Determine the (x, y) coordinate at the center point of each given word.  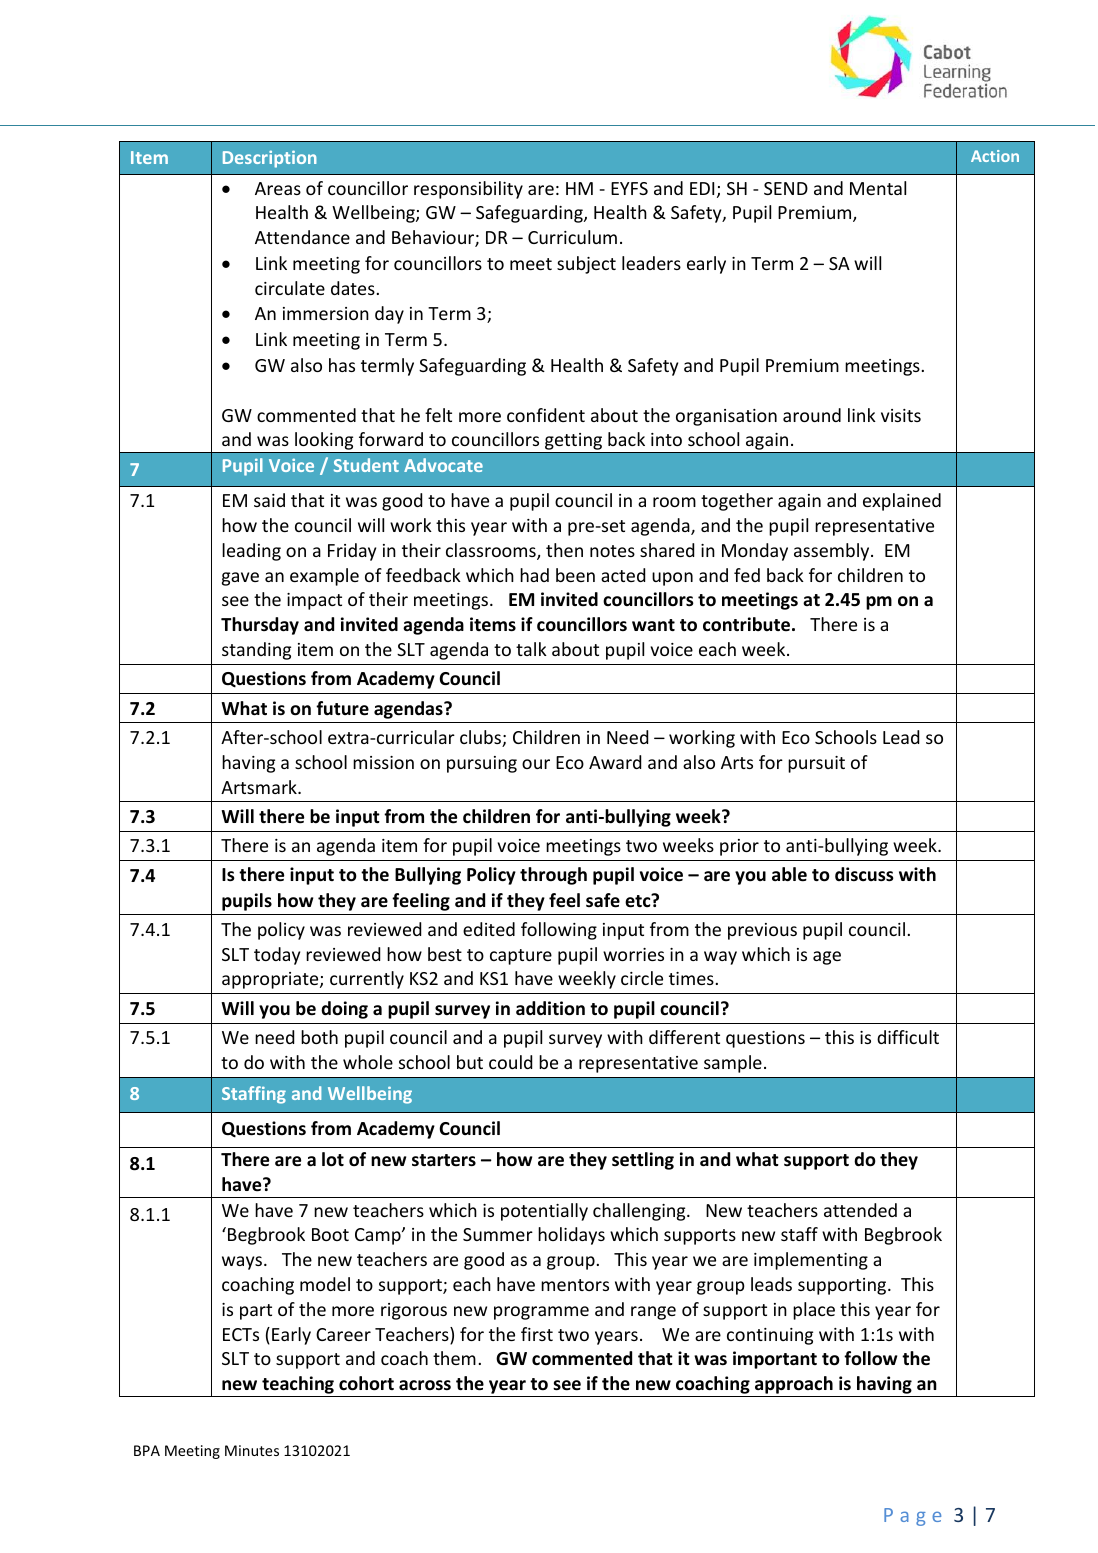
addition (550, 1008)
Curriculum (572, 237)
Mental (878, 188)
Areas (278, 188)
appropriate (271, 980)
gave (240, 579)
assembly (833, 552)
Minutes (252, 1450)
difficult (908, 1037)
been (575, 575)
